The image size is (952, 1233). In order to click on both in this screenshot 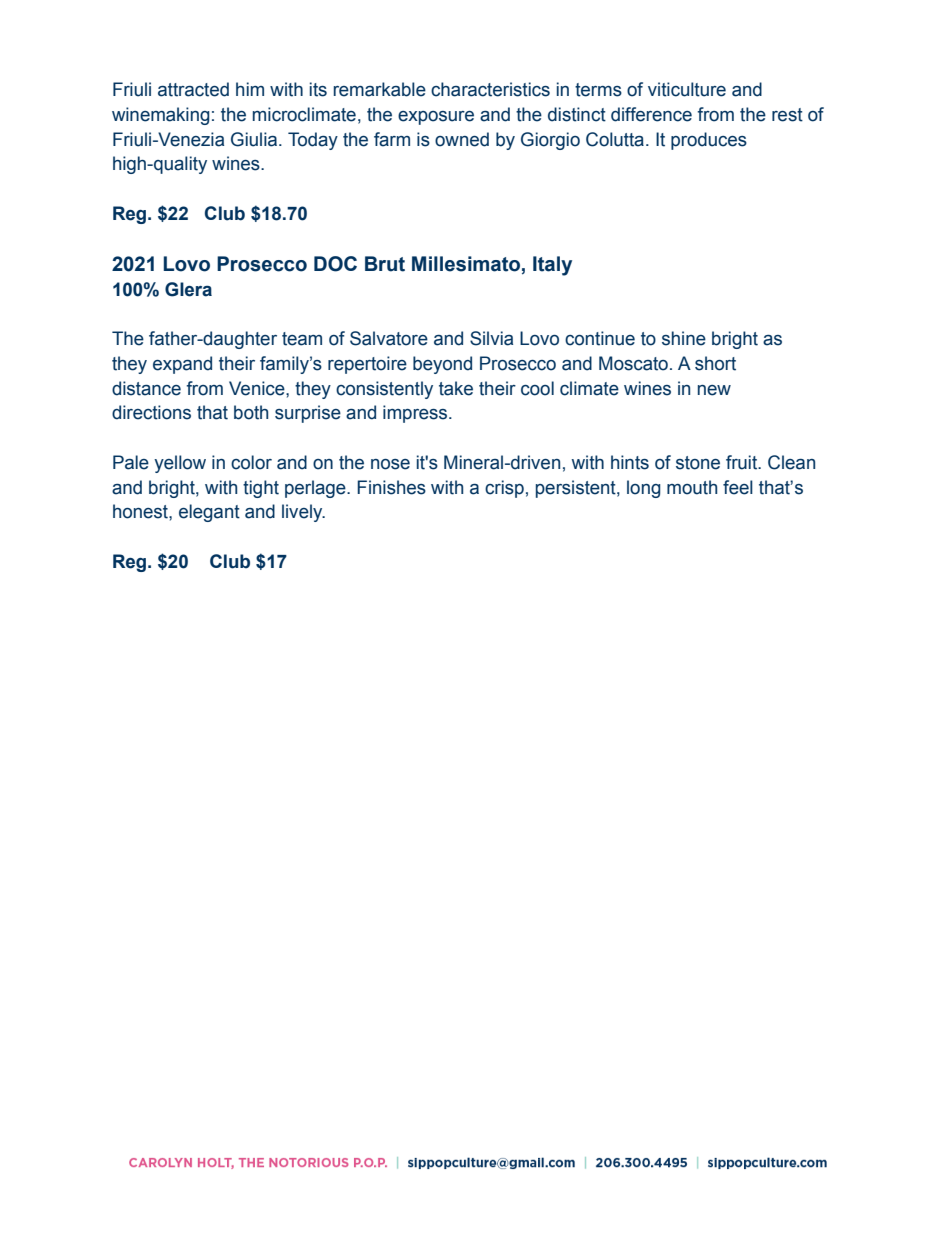, I will do `click(251, 412)`.
